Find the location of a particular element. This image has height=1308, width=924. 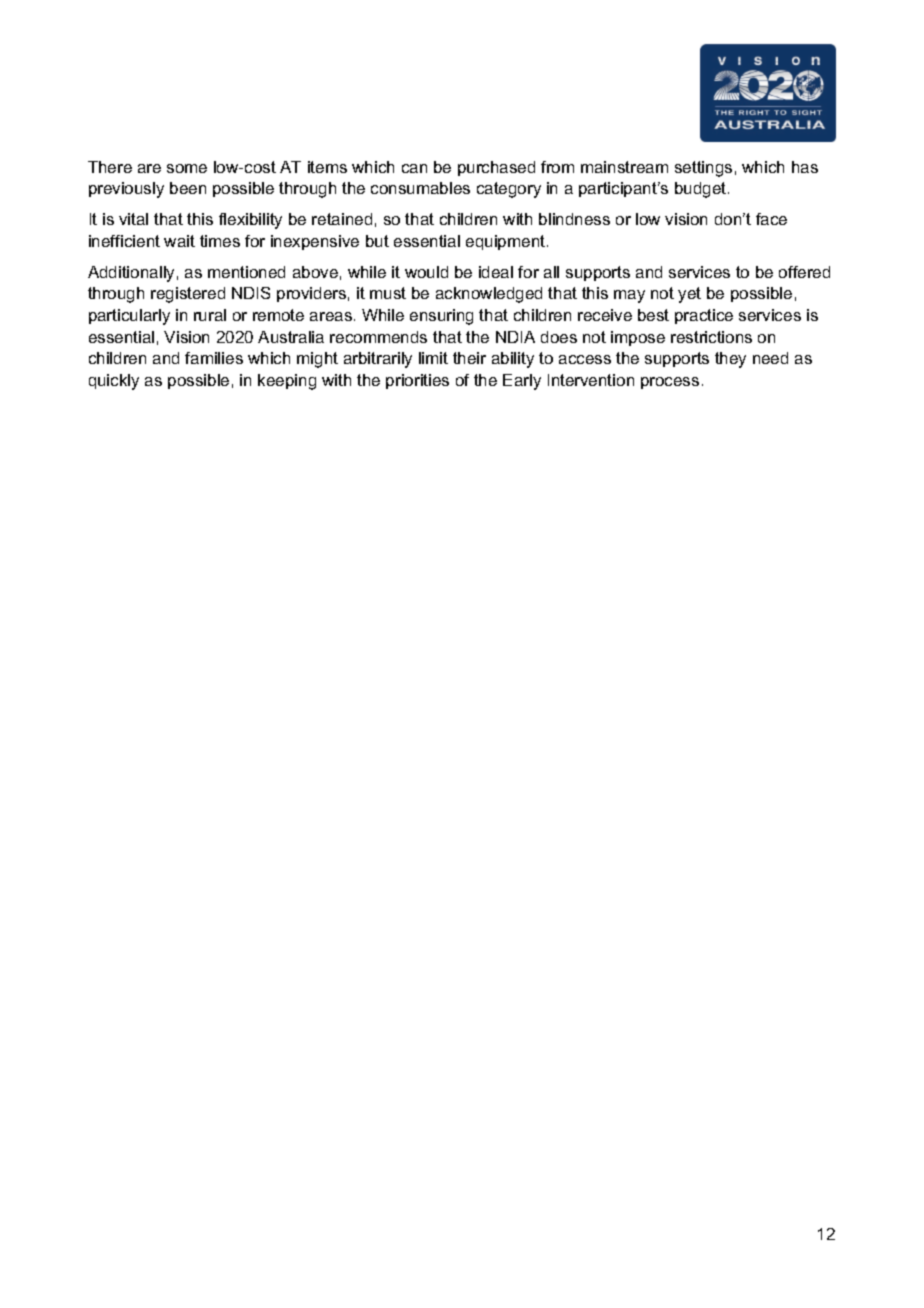

practice is located at coordinates (704, 316).
